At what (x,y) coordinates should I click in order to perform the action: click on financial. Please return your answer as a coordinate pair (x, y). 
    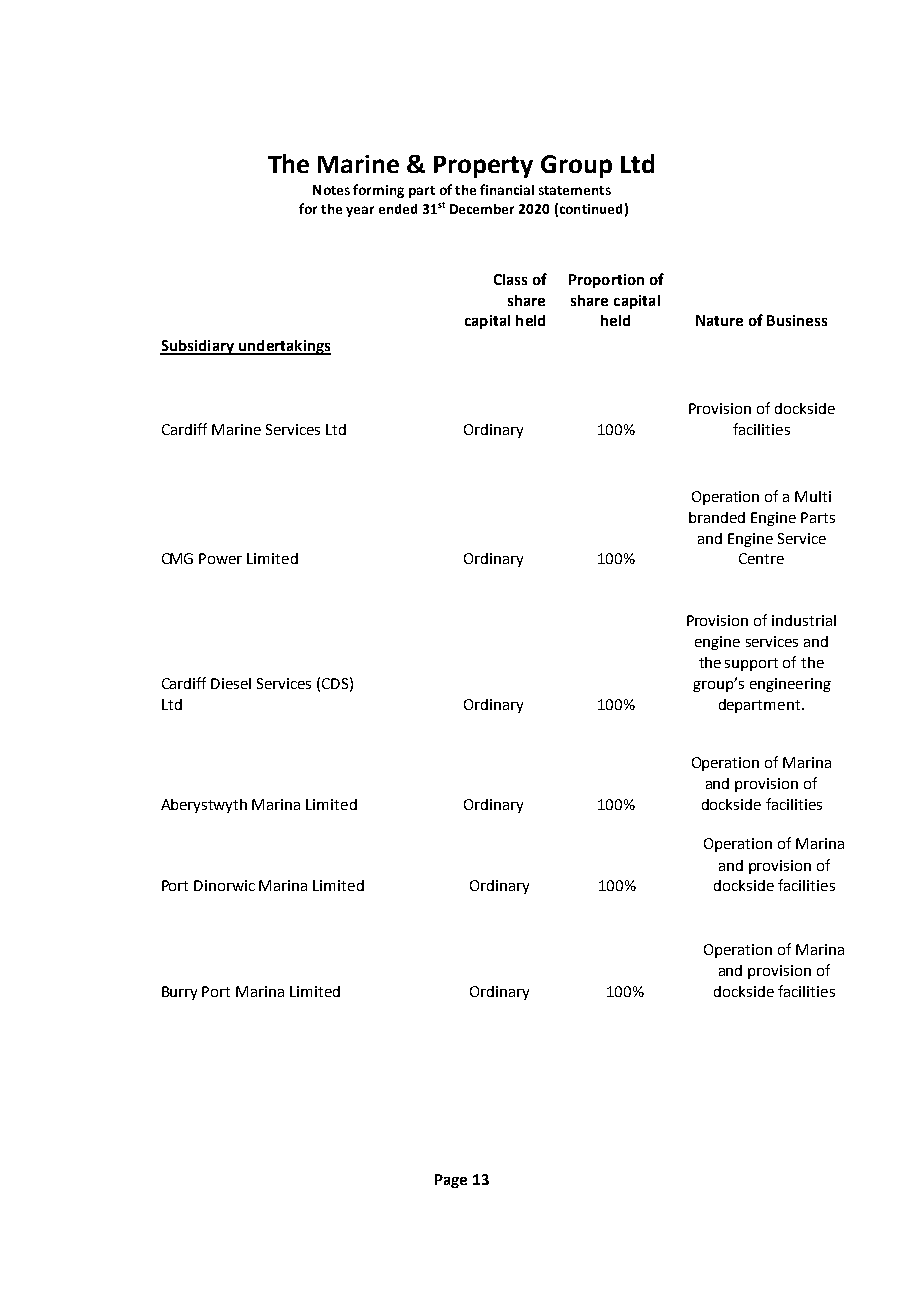
    Looking at the image, I should click on (507, 189).
